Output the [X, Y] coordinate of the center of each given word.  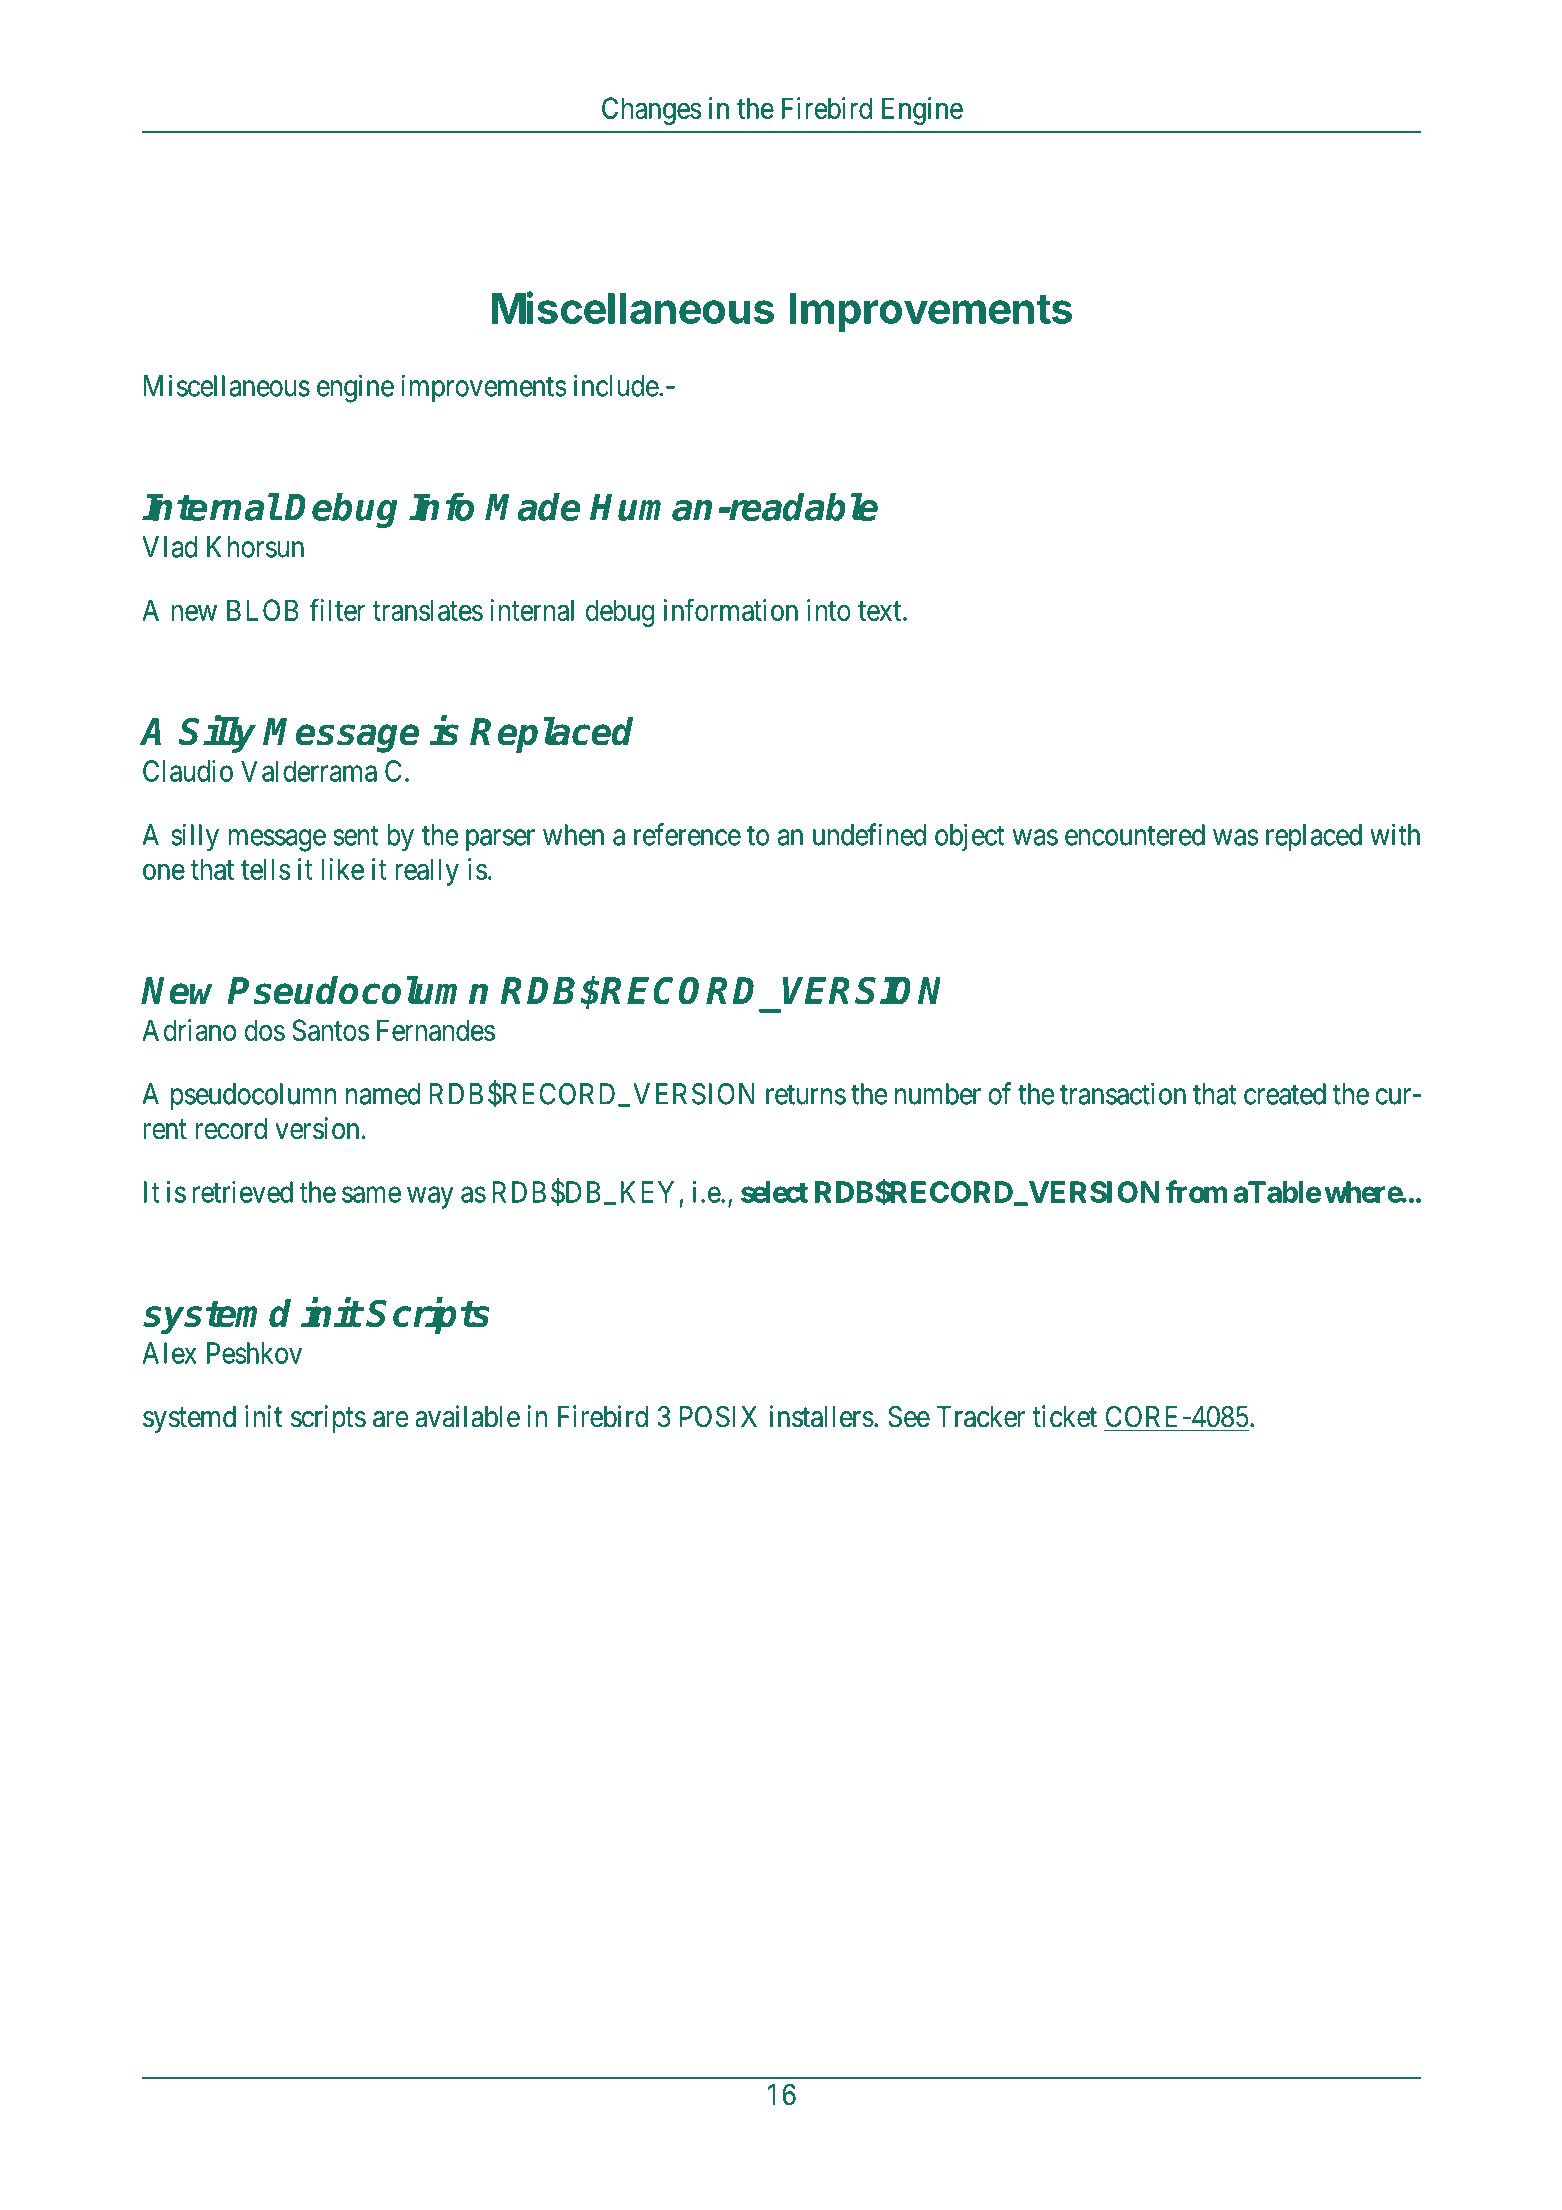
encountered [1135, 835]
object [969, 837]
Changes [652, 111]
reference [687, 834]
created [1285, 1094]
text [881, 611]
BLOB [263, 610]
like [342, 869]
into [829, 610]
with [1395, 834]
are [391, 1419]
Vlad [170, 547]
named [383, 1094]
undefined [869, 834]
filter [337, 609]
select [774, 1192]
